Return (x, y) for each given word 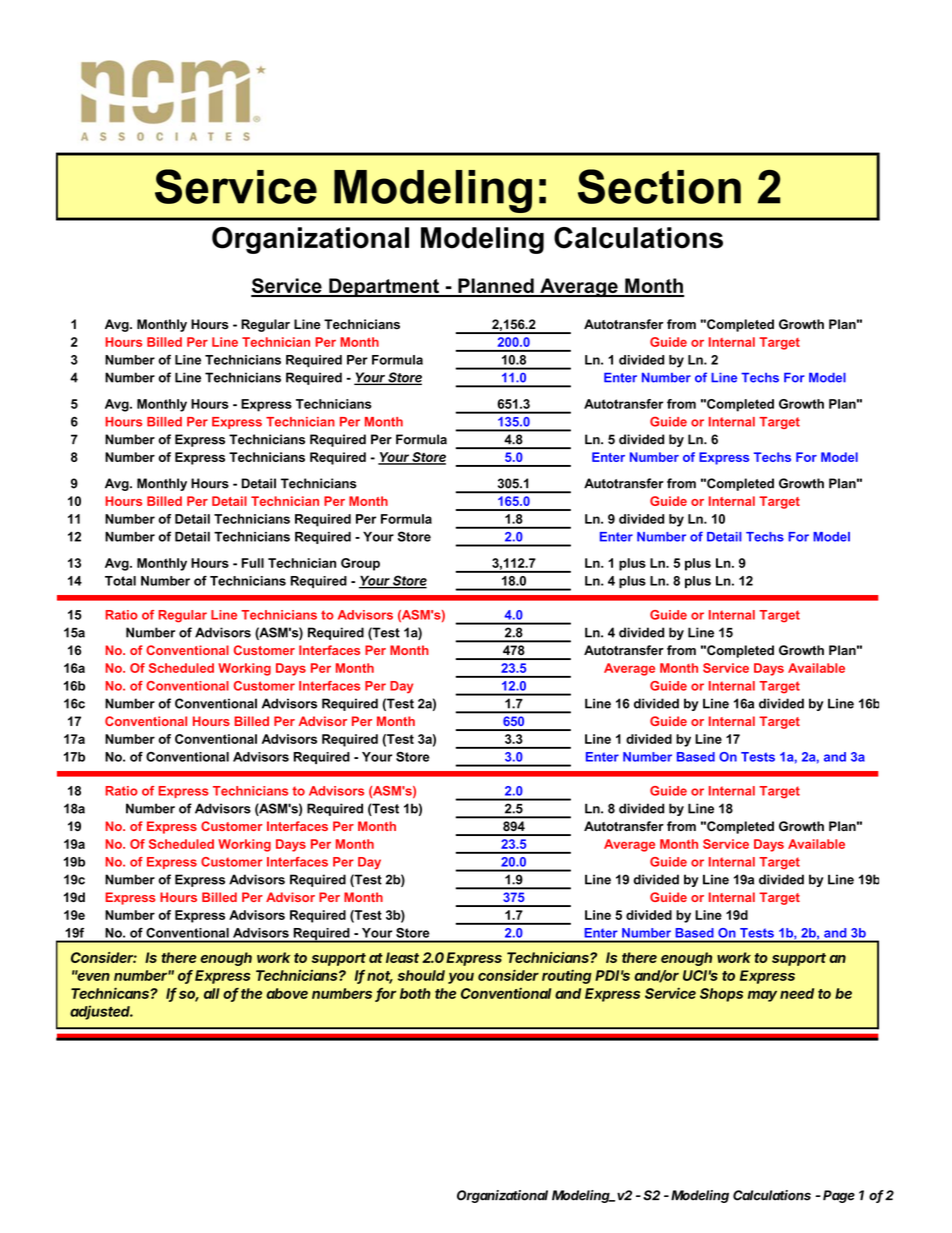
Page (839, 1196)
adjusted (101, 1012)
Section (659, 186)
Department (384, 287)
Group (360, 564)
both (415, 993)
